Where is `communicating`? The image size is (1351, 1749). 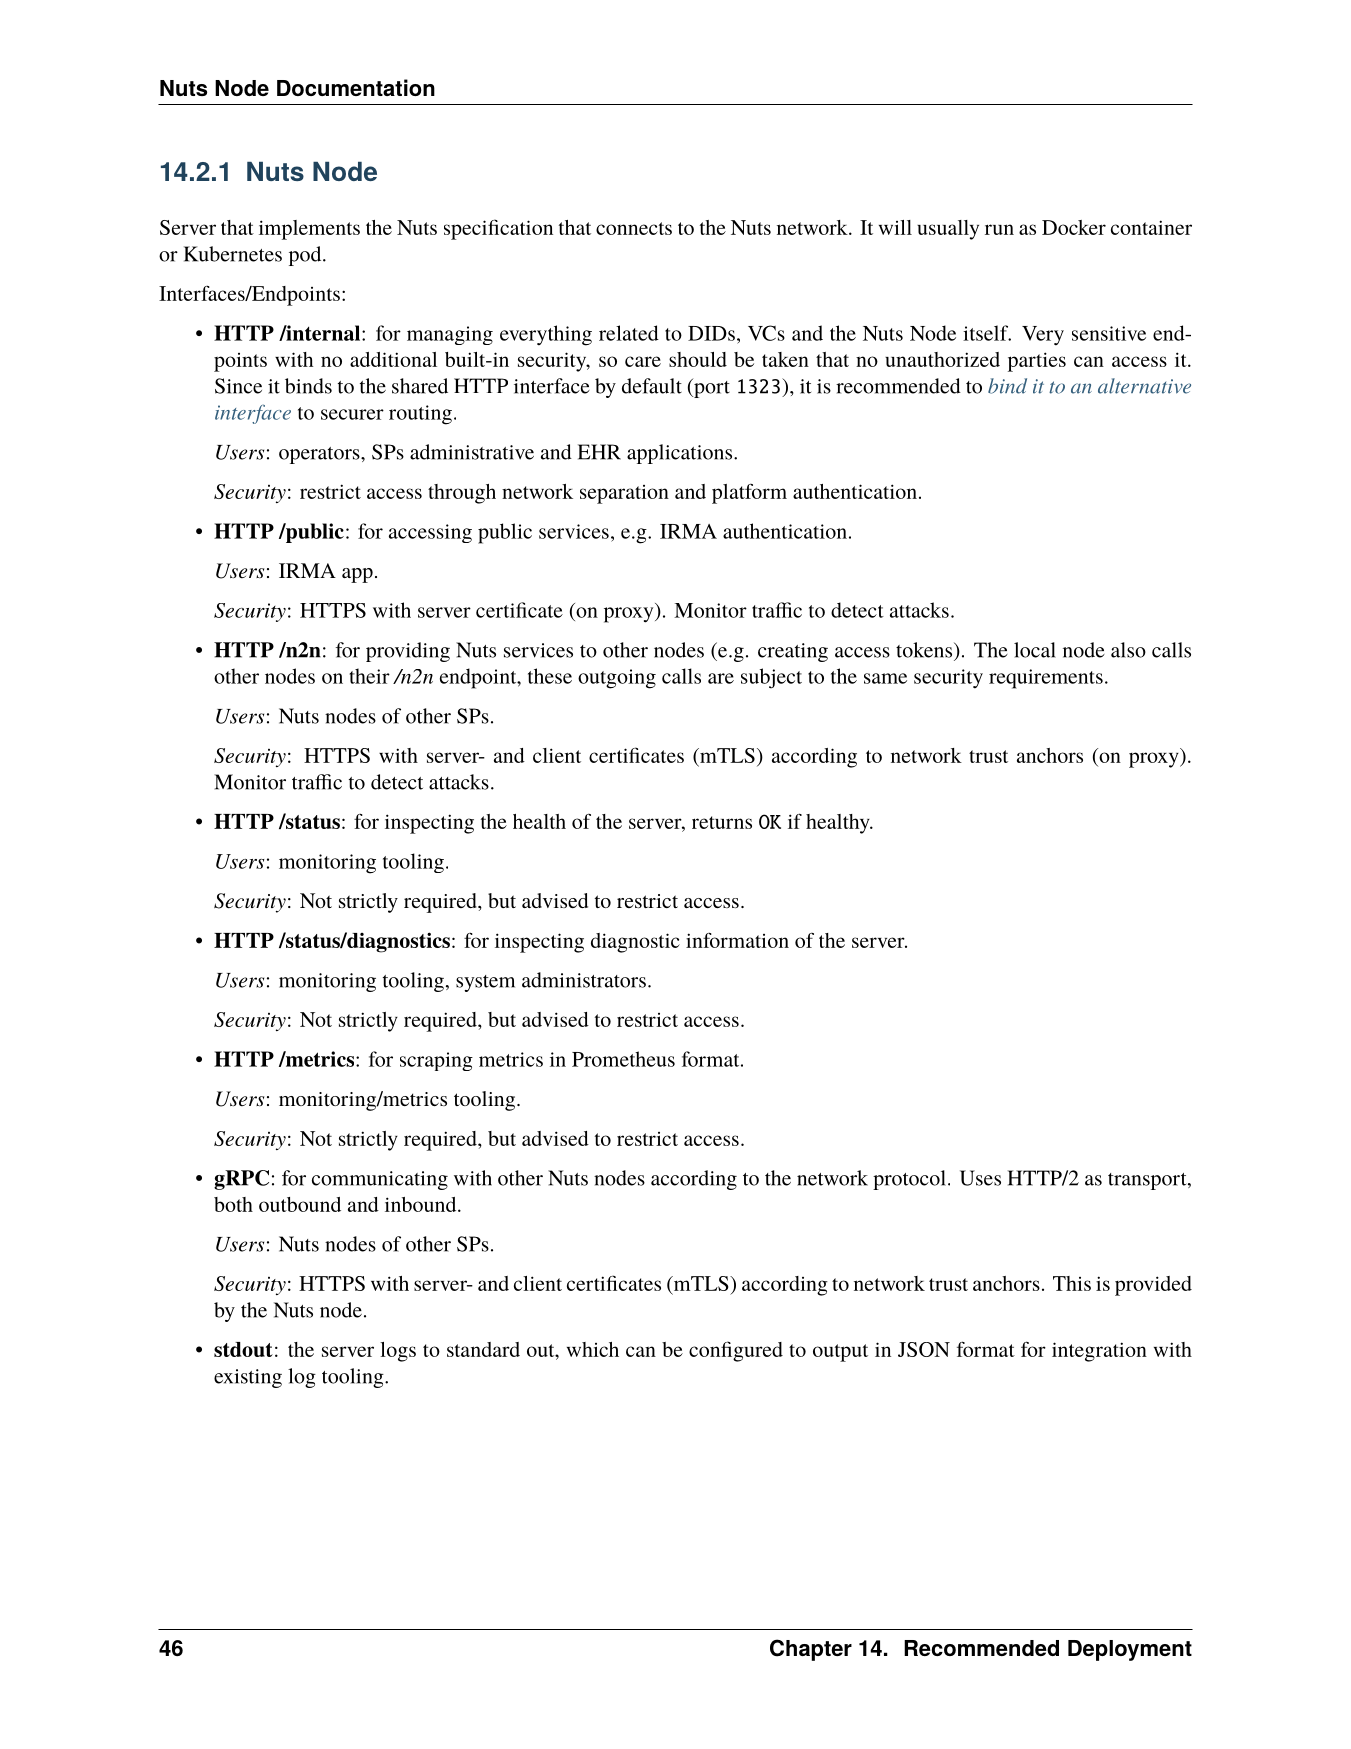
communicating is located at coordinates (380, 1180).
